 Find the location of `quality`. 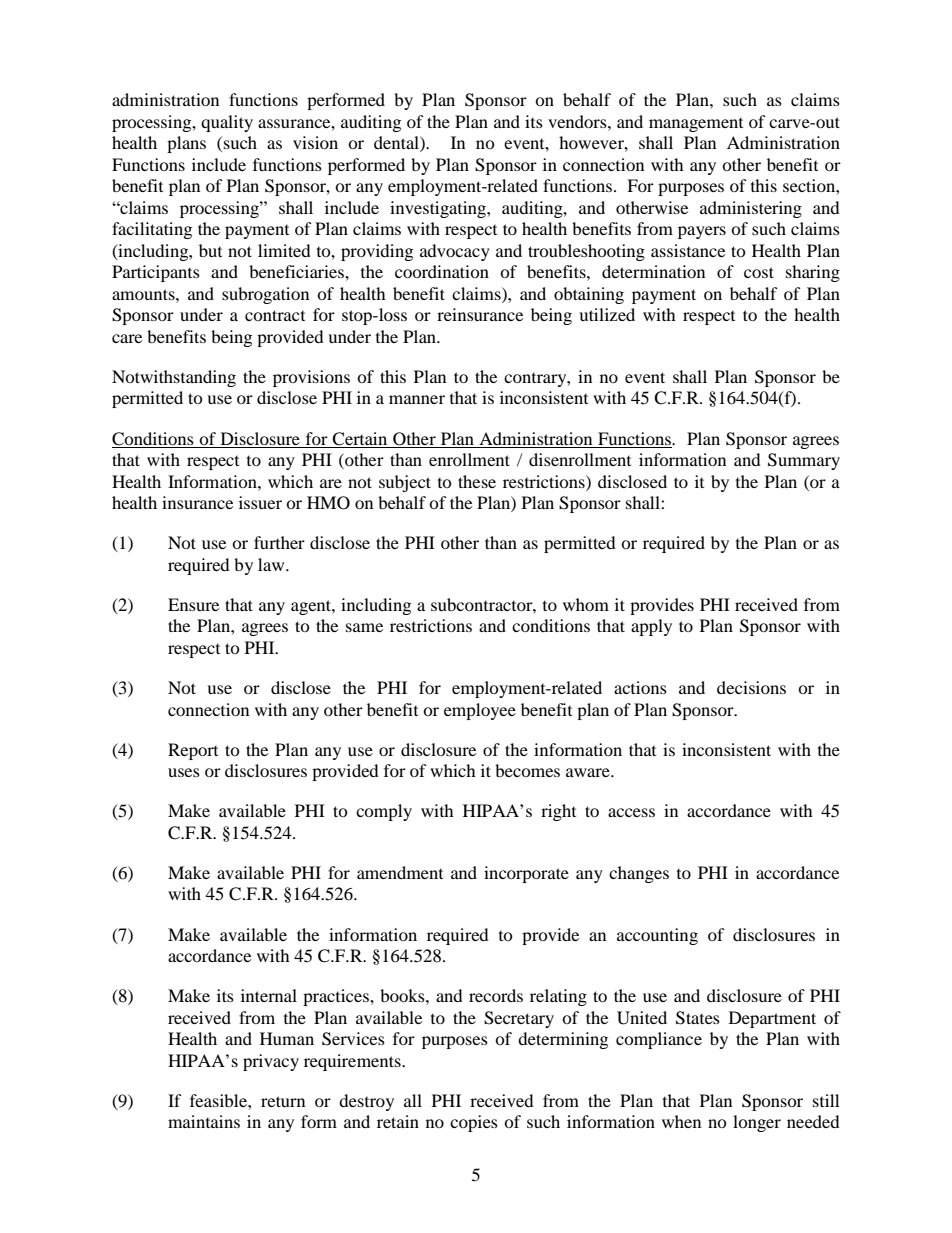

quality is located at coordinates (227, 123).
